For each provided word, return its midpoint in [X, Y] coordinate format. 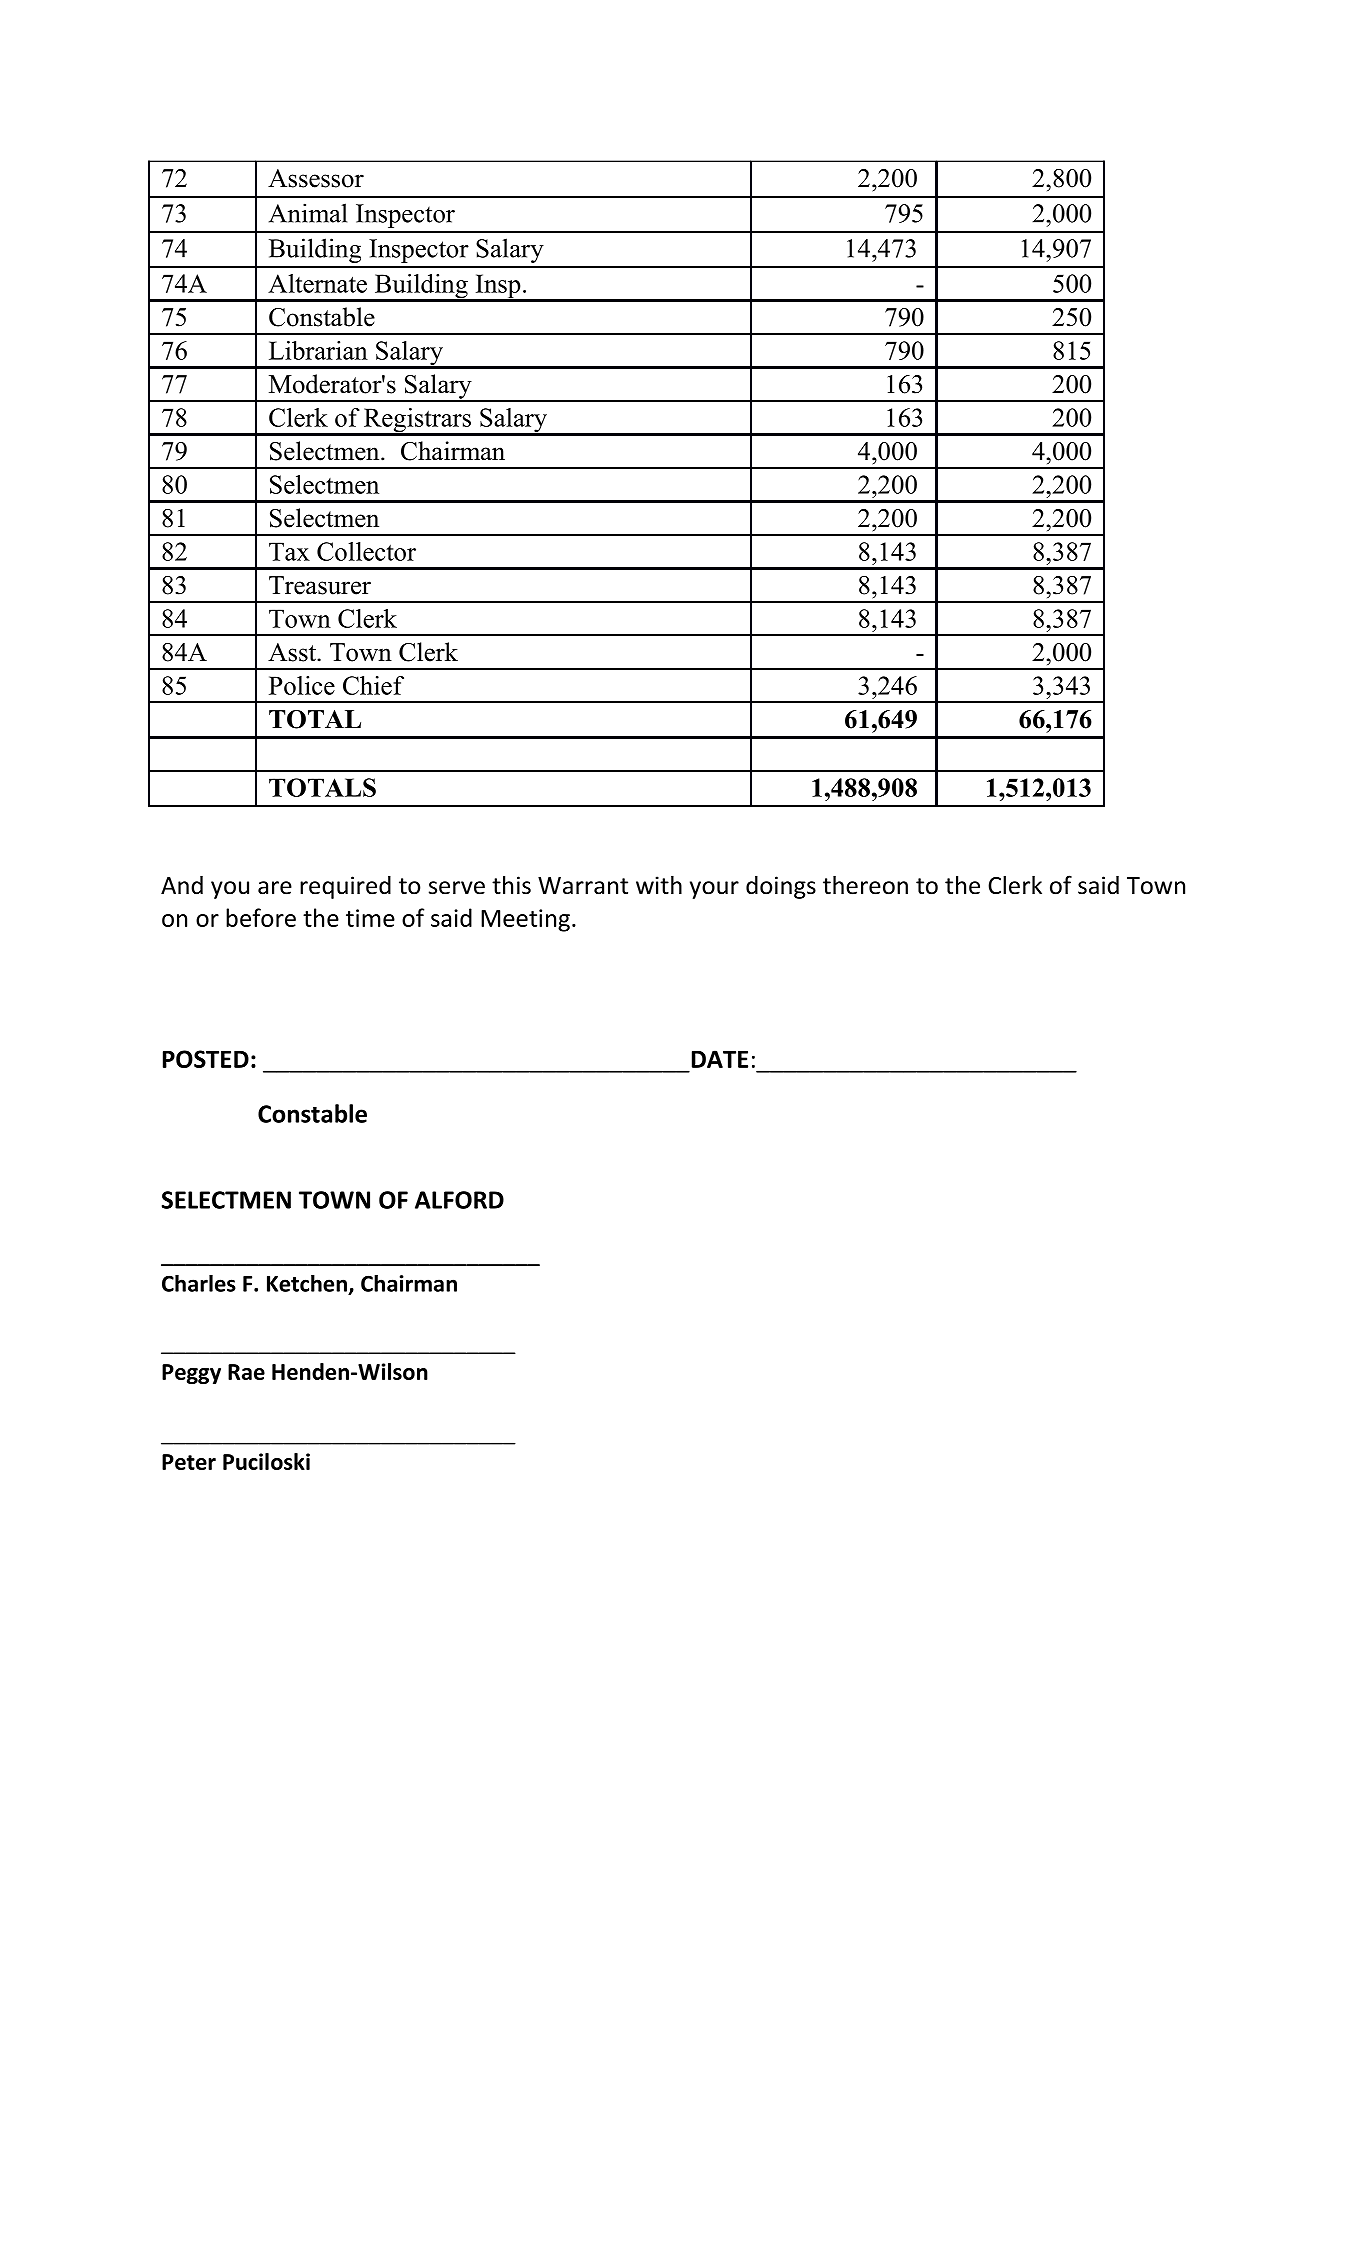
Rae [246, 1372]
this [511, 885]
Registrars [417, 421]
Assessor [316, 178]
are [275, 888]
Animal [308, 213]
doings [781, 887]
